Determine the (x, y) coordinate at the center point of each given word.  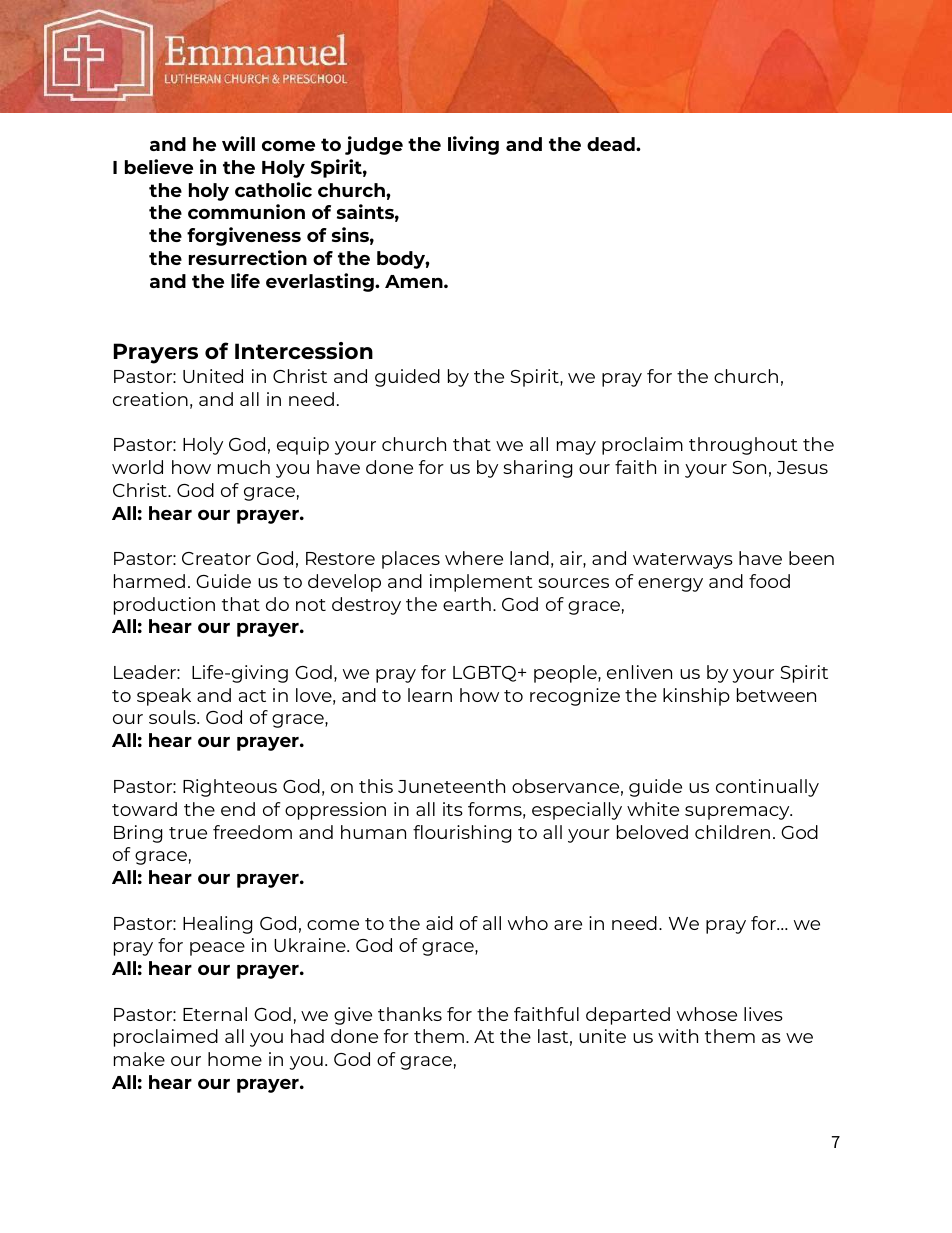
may (576, 448)
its (453, 809)
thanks (410, 1014)
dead (612, 144)
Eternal (215, 1014)
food (769, 581)
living (473, 145)
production (164, 606)
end (238, 809)
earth (467, 604)
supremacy (738, 813)
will (238, 143)
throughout (743, 446)
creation (150, 399)
